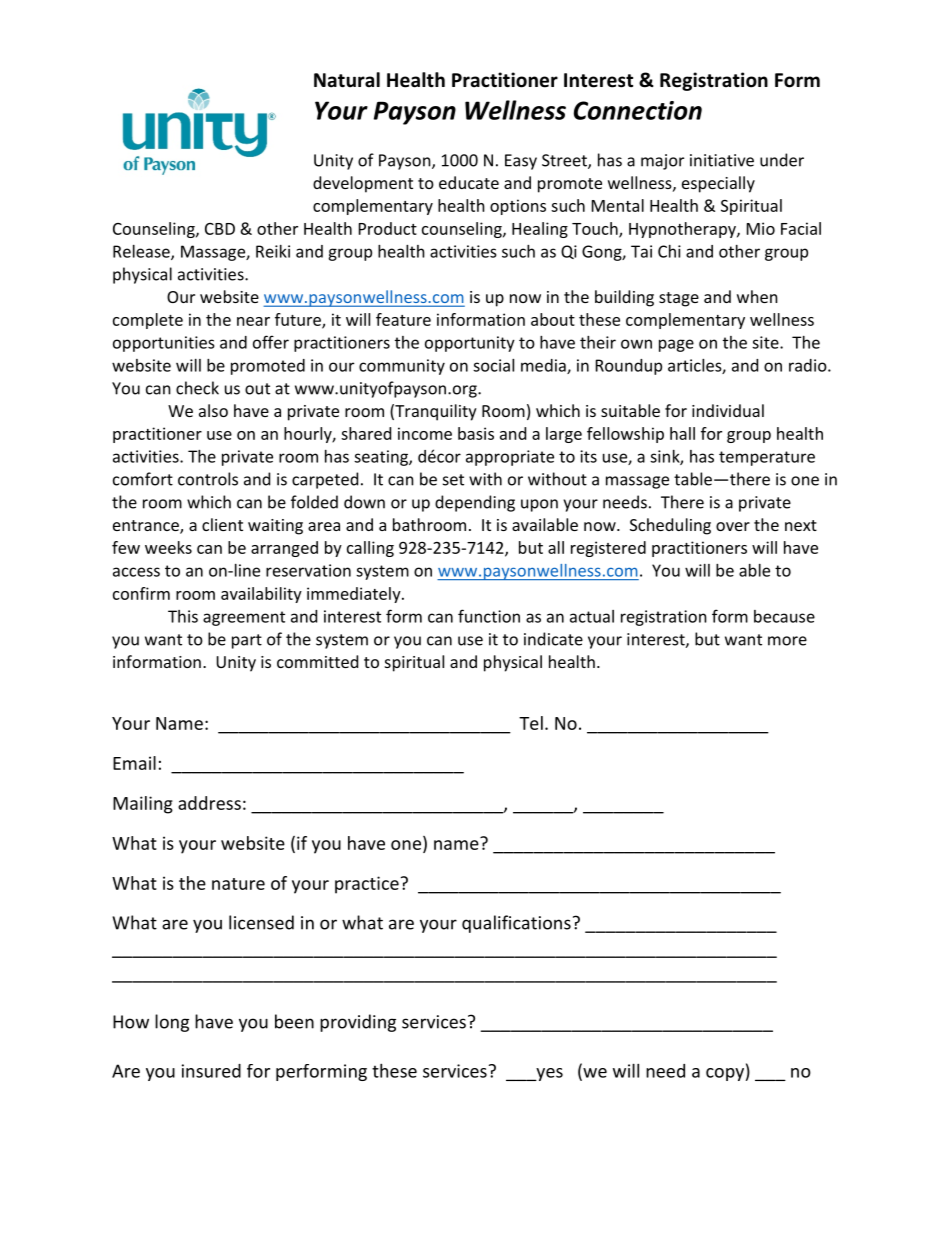 The width and height of the document is (952, 1233). Describe the element at coordinates (347, 80) in the document. I see `Natural` at that location.
